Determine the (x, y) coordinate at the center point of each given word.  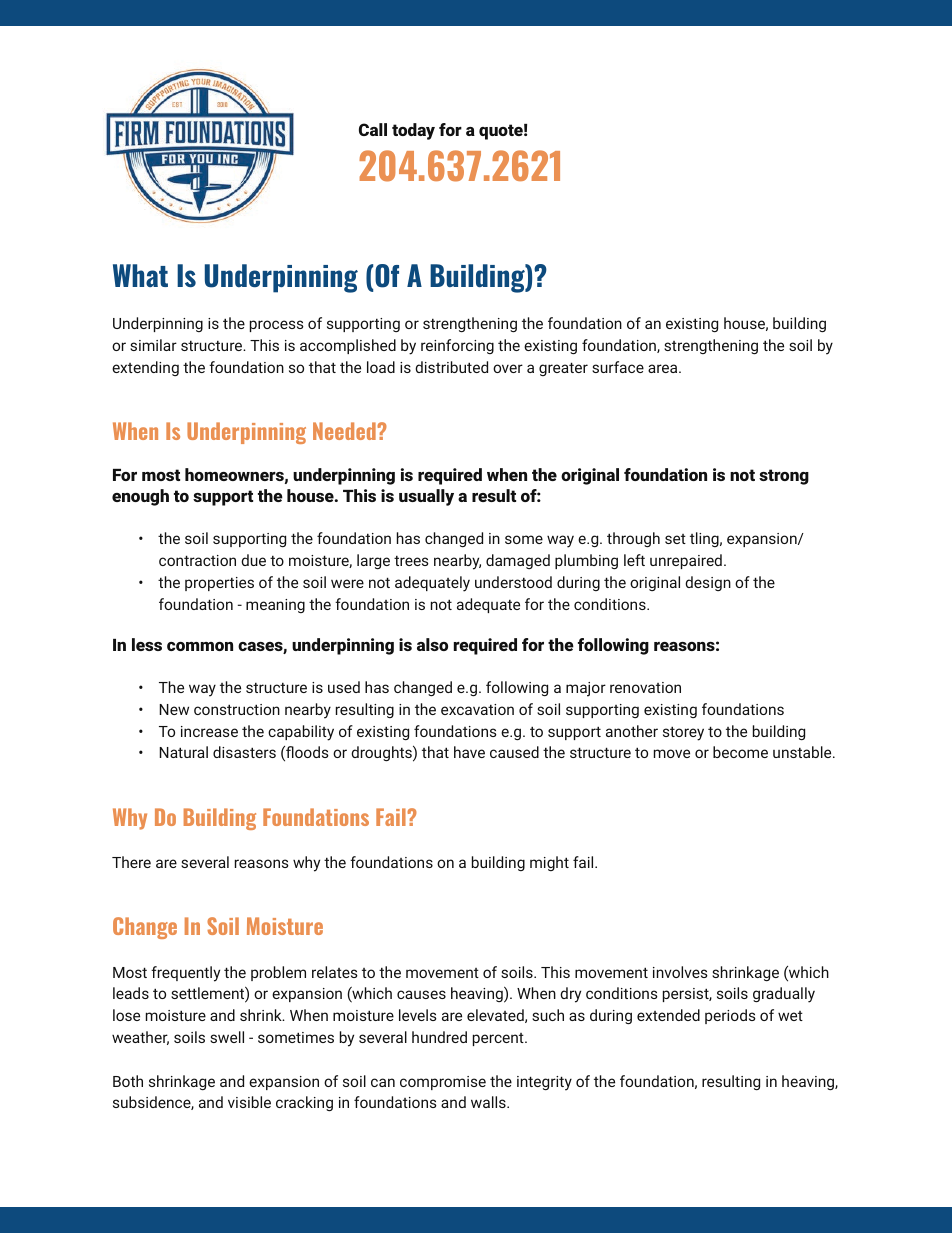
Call (373, 129)
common (200, 646)
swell (227, 1037)
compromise (443, 1083)
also (432, 644)
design (708, 583)
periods (730, 1016)
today (413, 131)
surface (618, 367)
